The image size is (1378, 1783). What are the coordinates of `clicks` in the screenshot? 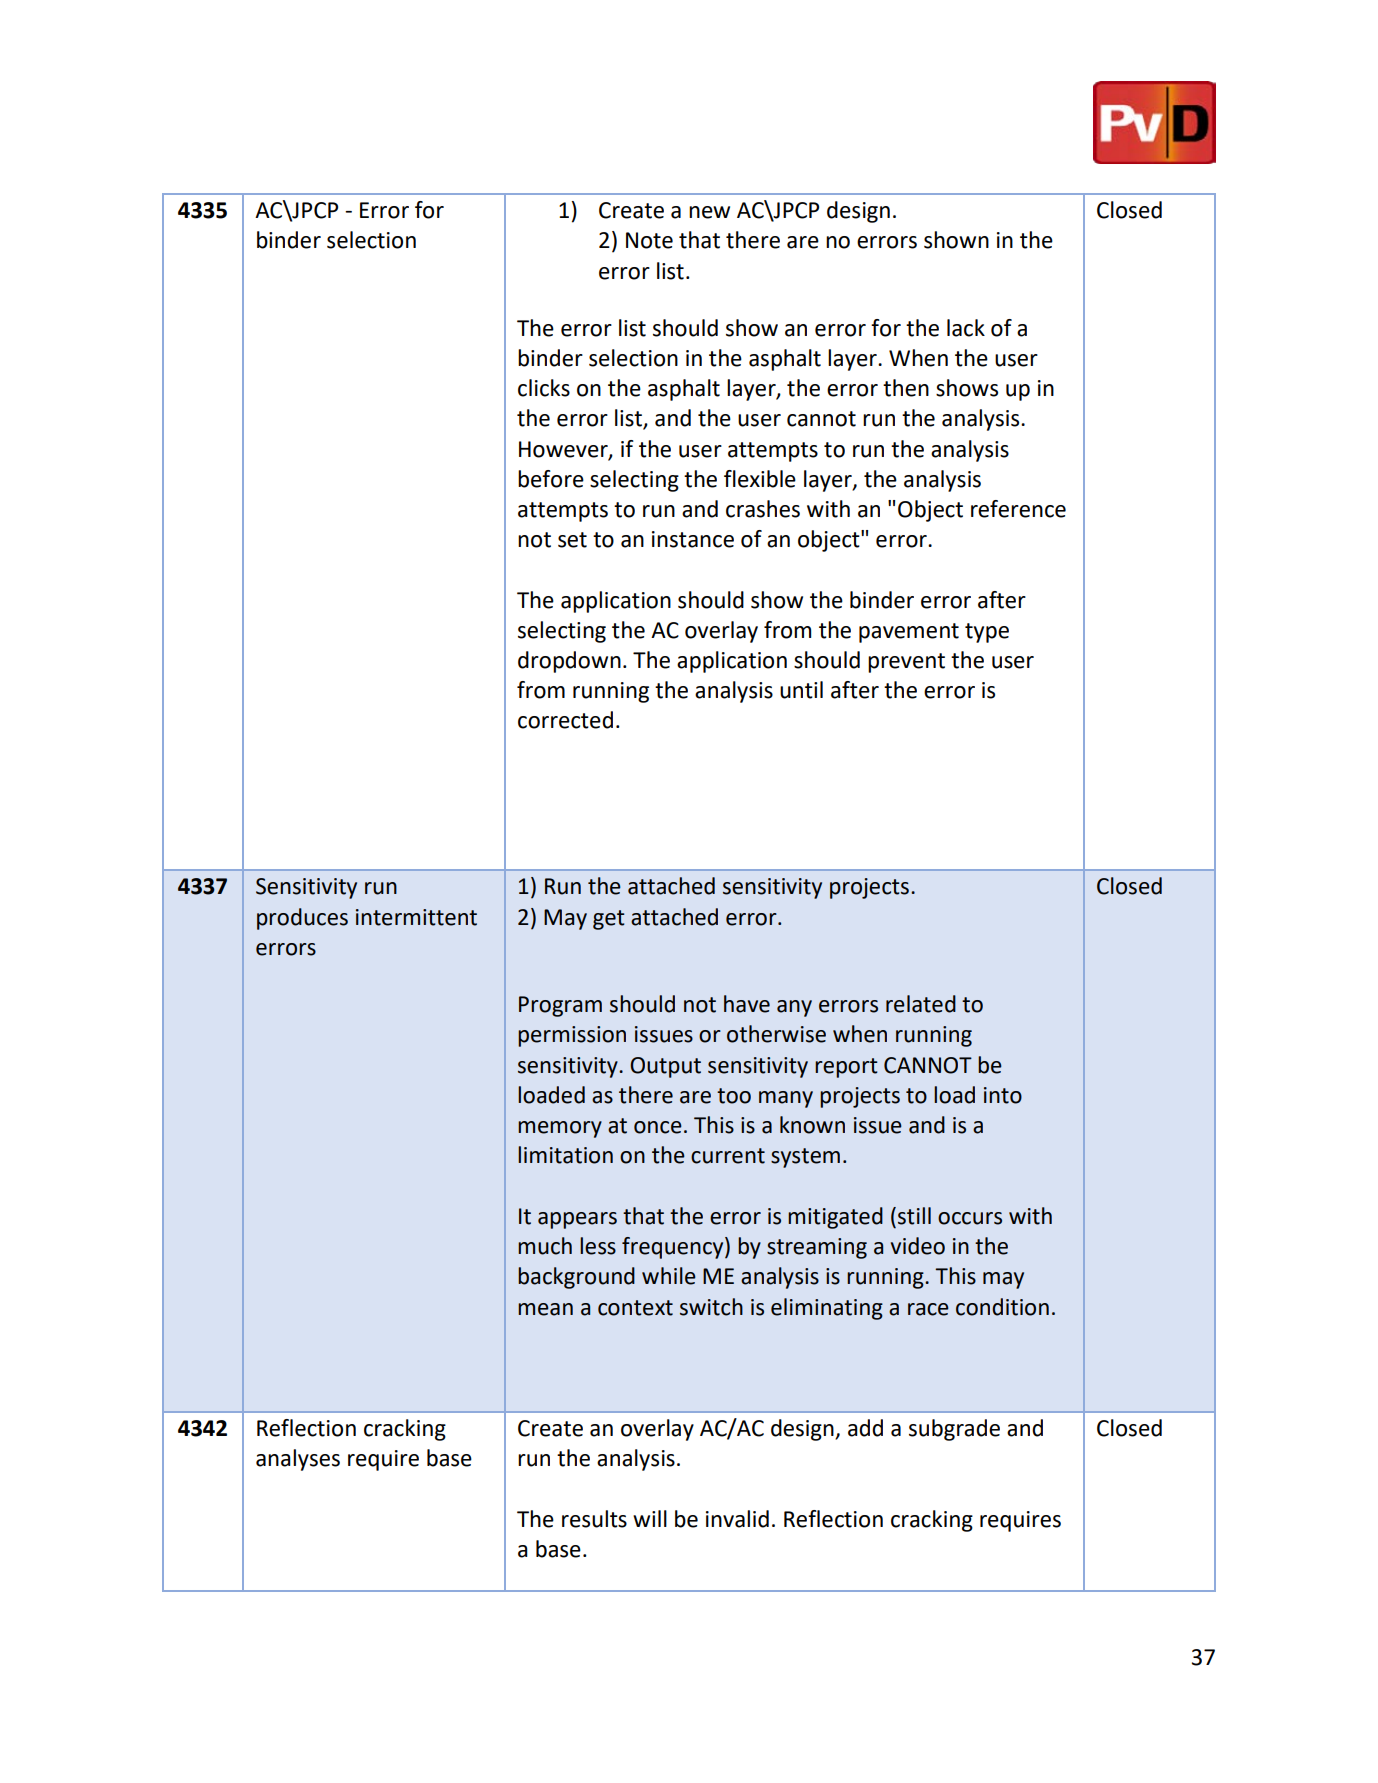 It's located at (544, 388).
